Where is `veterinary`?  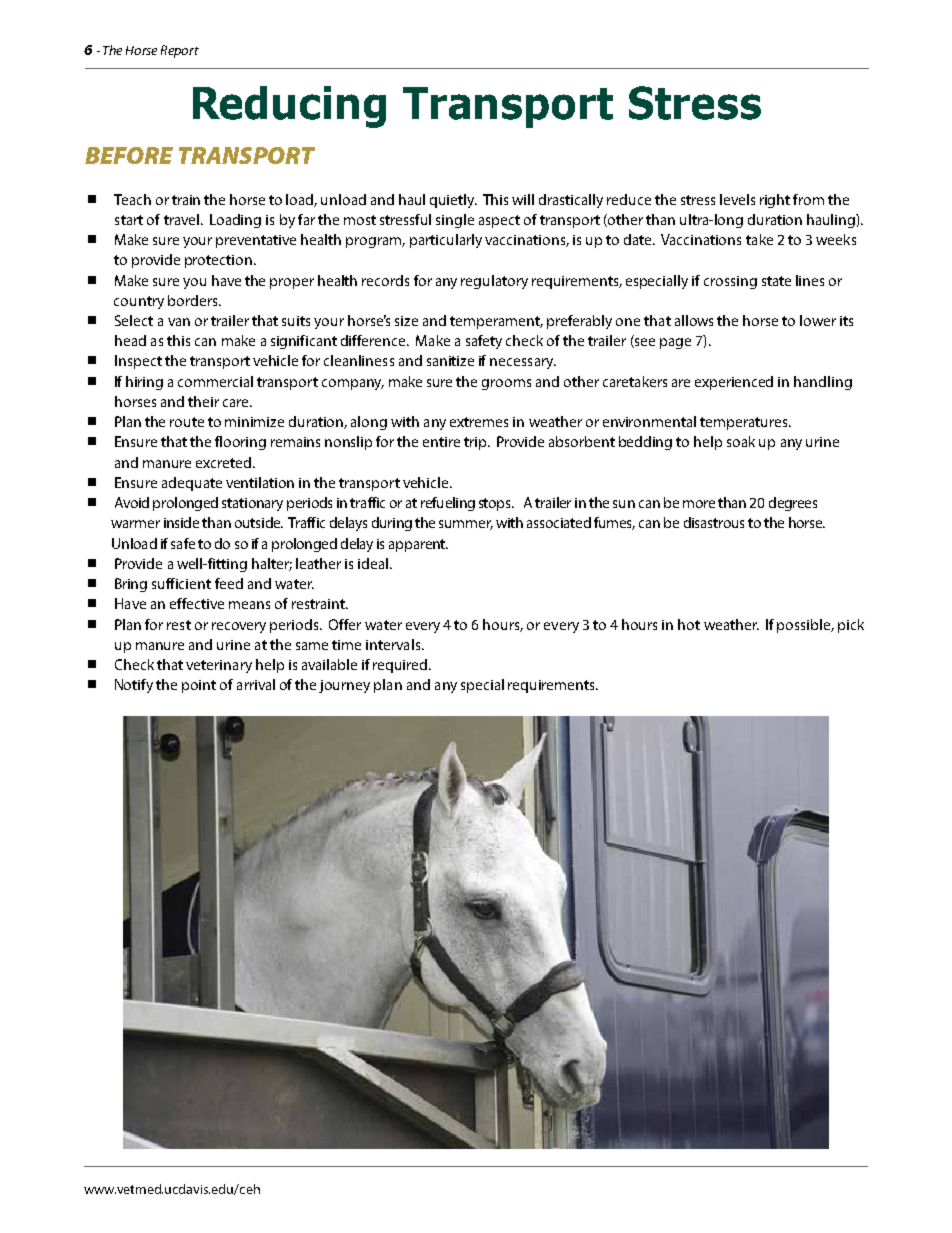 veterinary is located at coordinates (219, 666).
